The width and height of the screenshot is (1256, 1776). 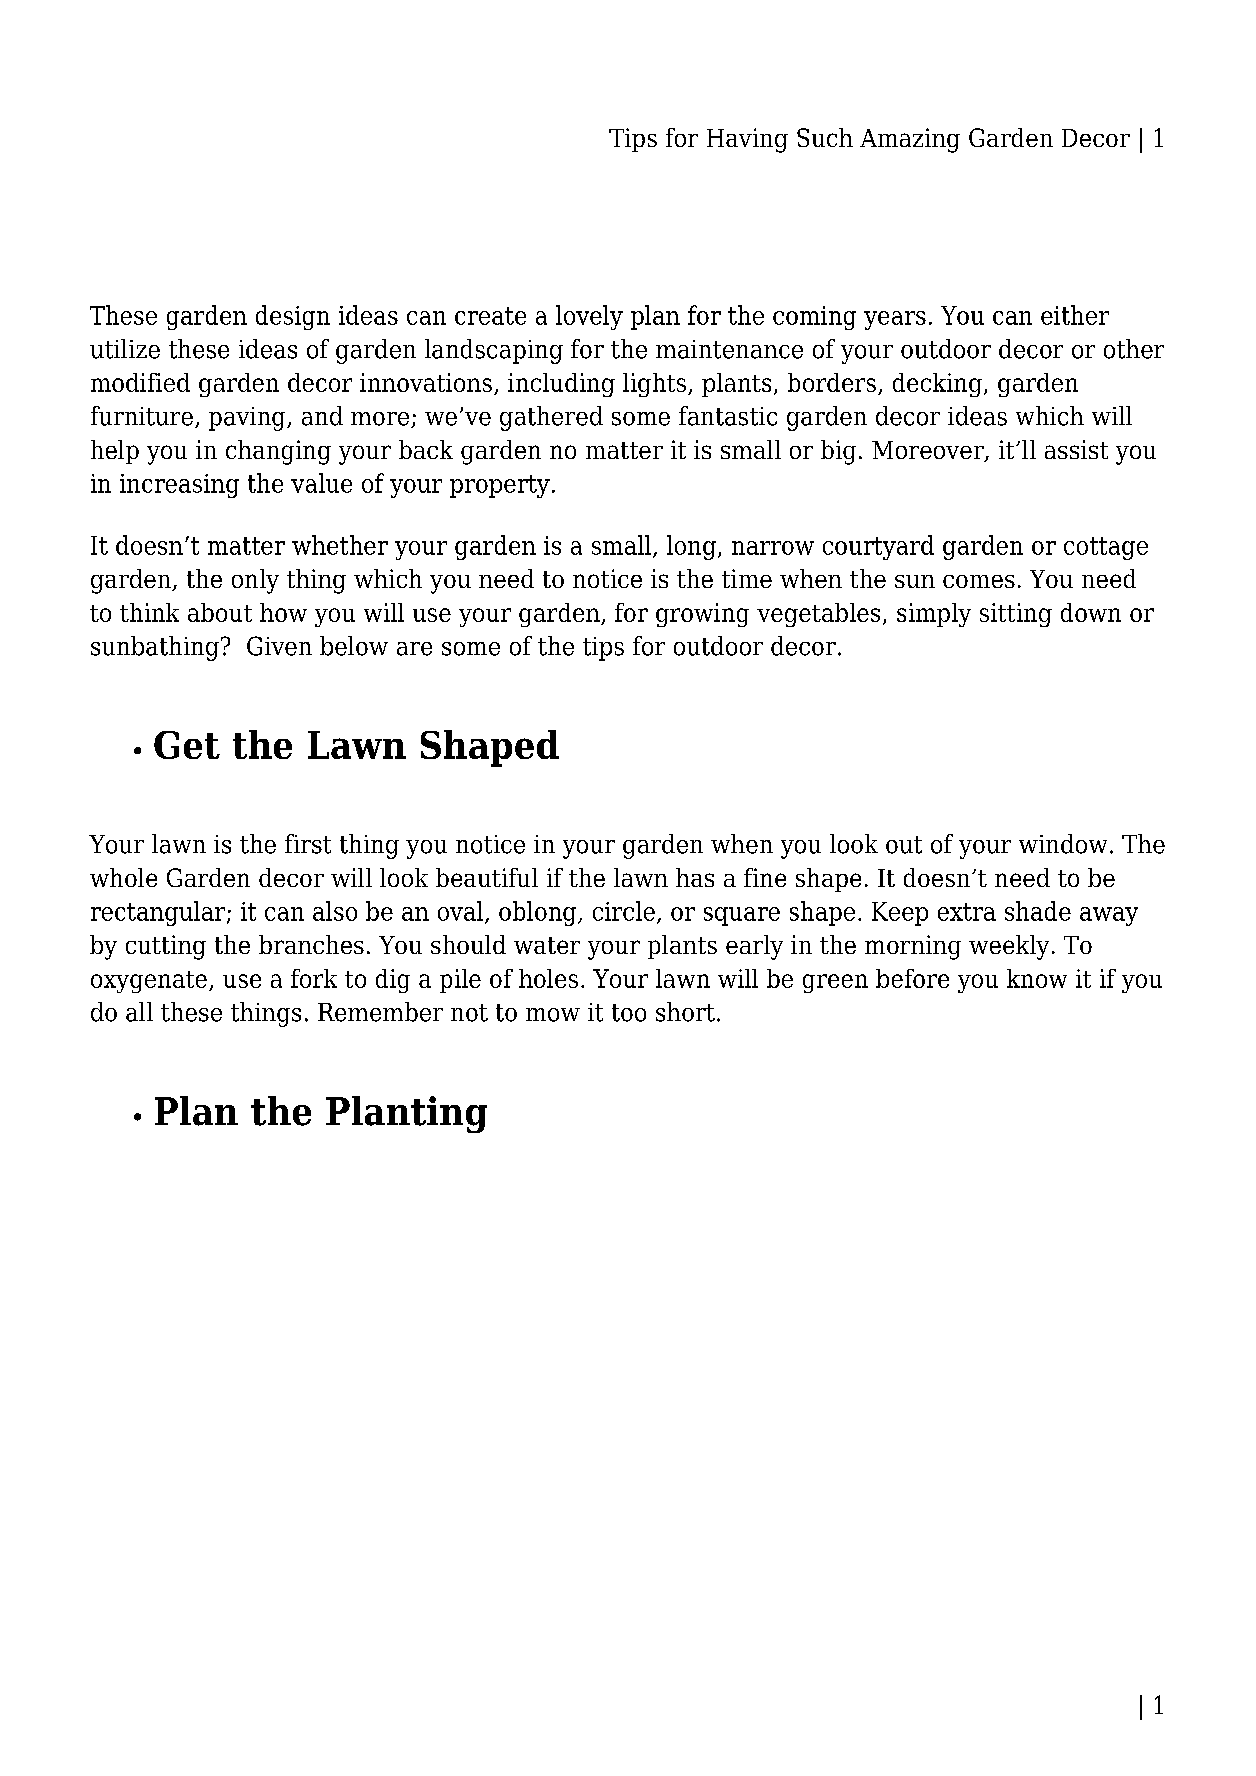 What do you see at coordinates (702, 615) in the screenshot?
I see `growing` at bounding box center [702, 615].
